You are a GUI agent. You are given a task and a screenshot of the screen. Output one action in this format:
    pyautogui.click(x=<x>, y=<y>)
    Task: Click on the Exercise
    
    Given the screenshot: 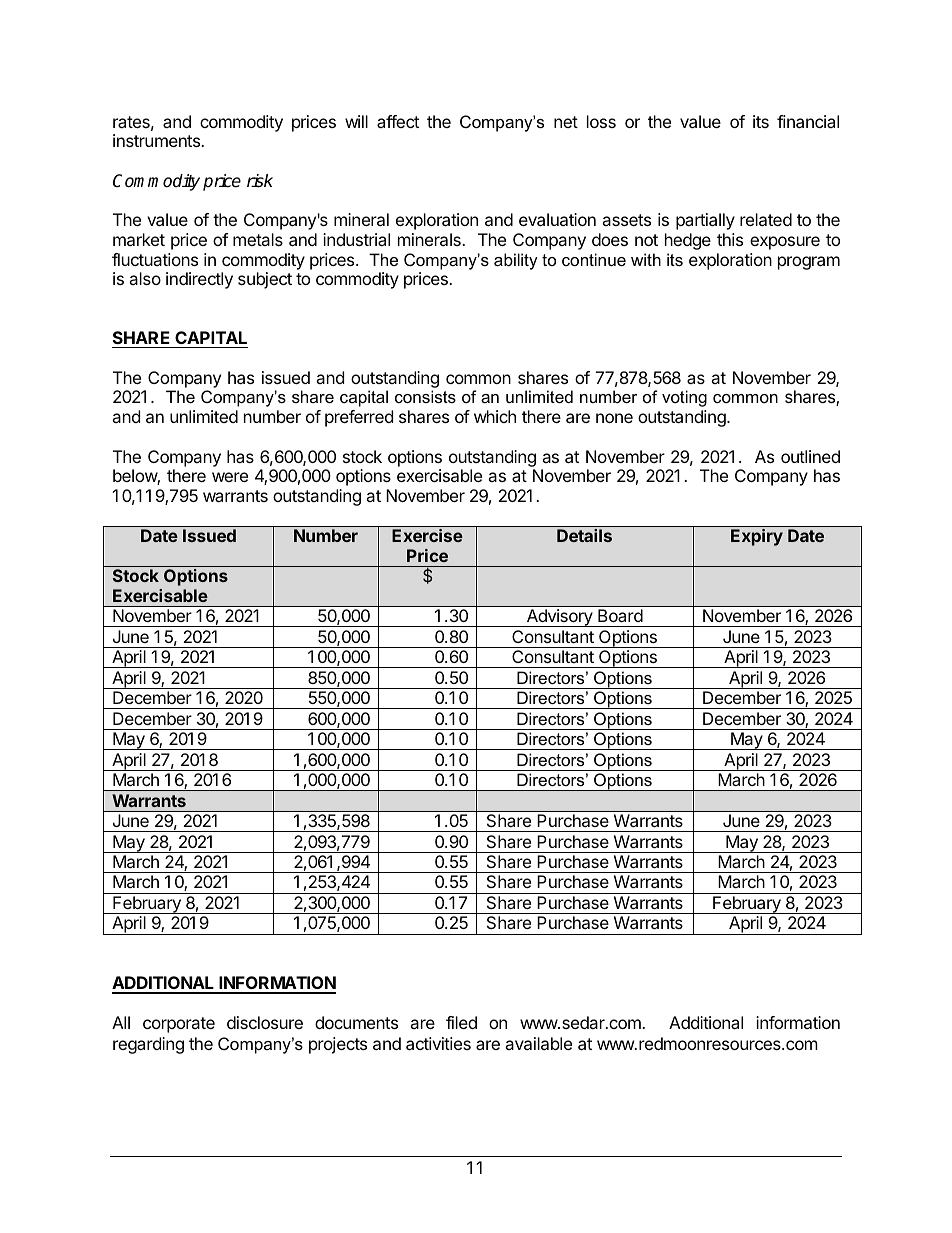 What is the action you would take?
    pyautogui.click(x=427, y=535)
